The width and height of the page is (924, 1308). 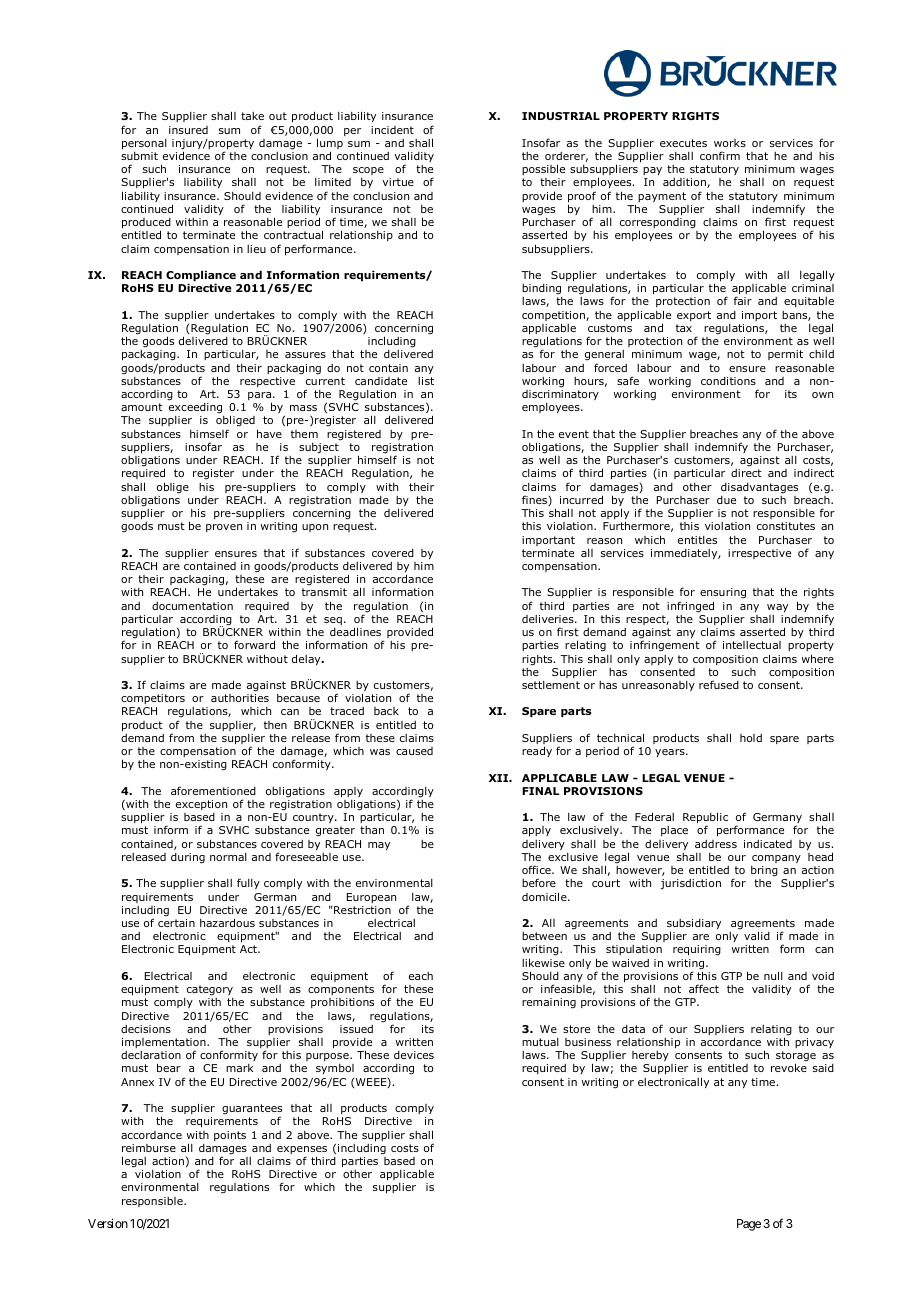 What do you see at coordinates (719, 684) in the page?
I see `refused` at bounding box center [719, 684].
